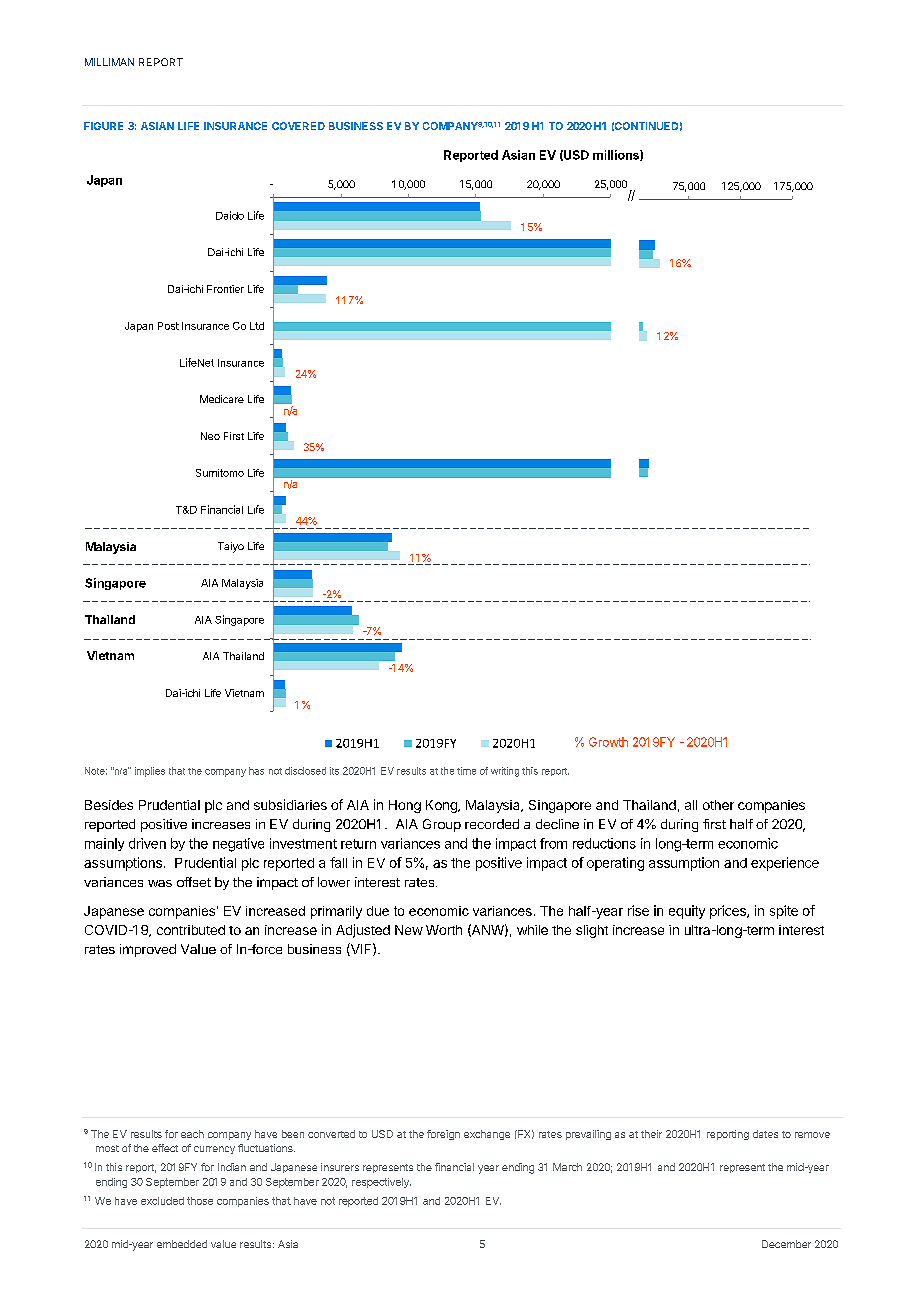 This screenshot has width=924, height=1308. Describe the element at coordinates (103, 126) in the screenshot. I see `FIGURE` at that location.
